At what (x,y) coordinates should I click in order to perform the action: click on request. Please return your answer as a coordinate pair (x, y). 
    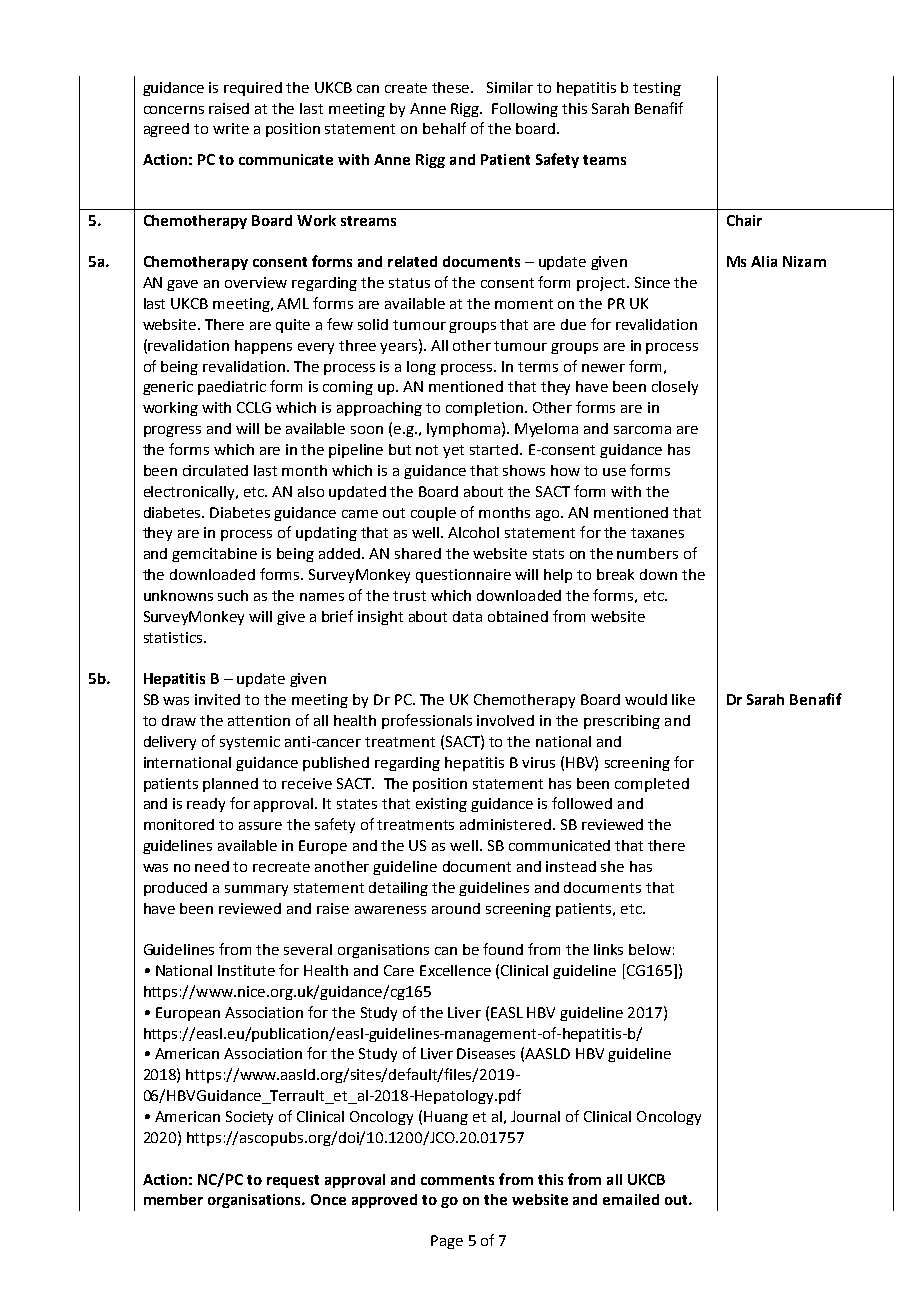
    Looking at the image, I should click on (293, 1181).
